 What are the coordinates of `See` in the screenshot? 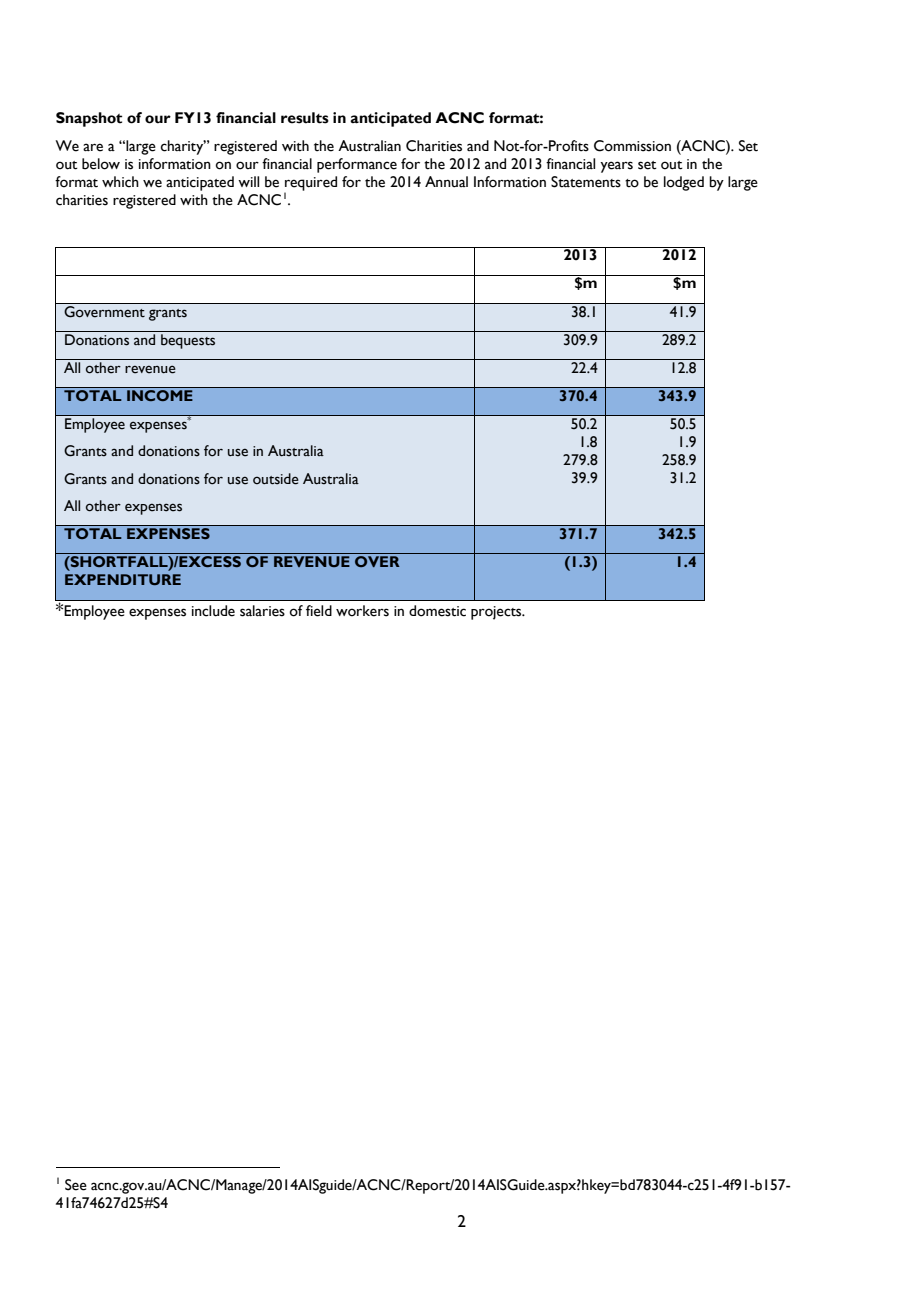 It's located at (76, 1185).
